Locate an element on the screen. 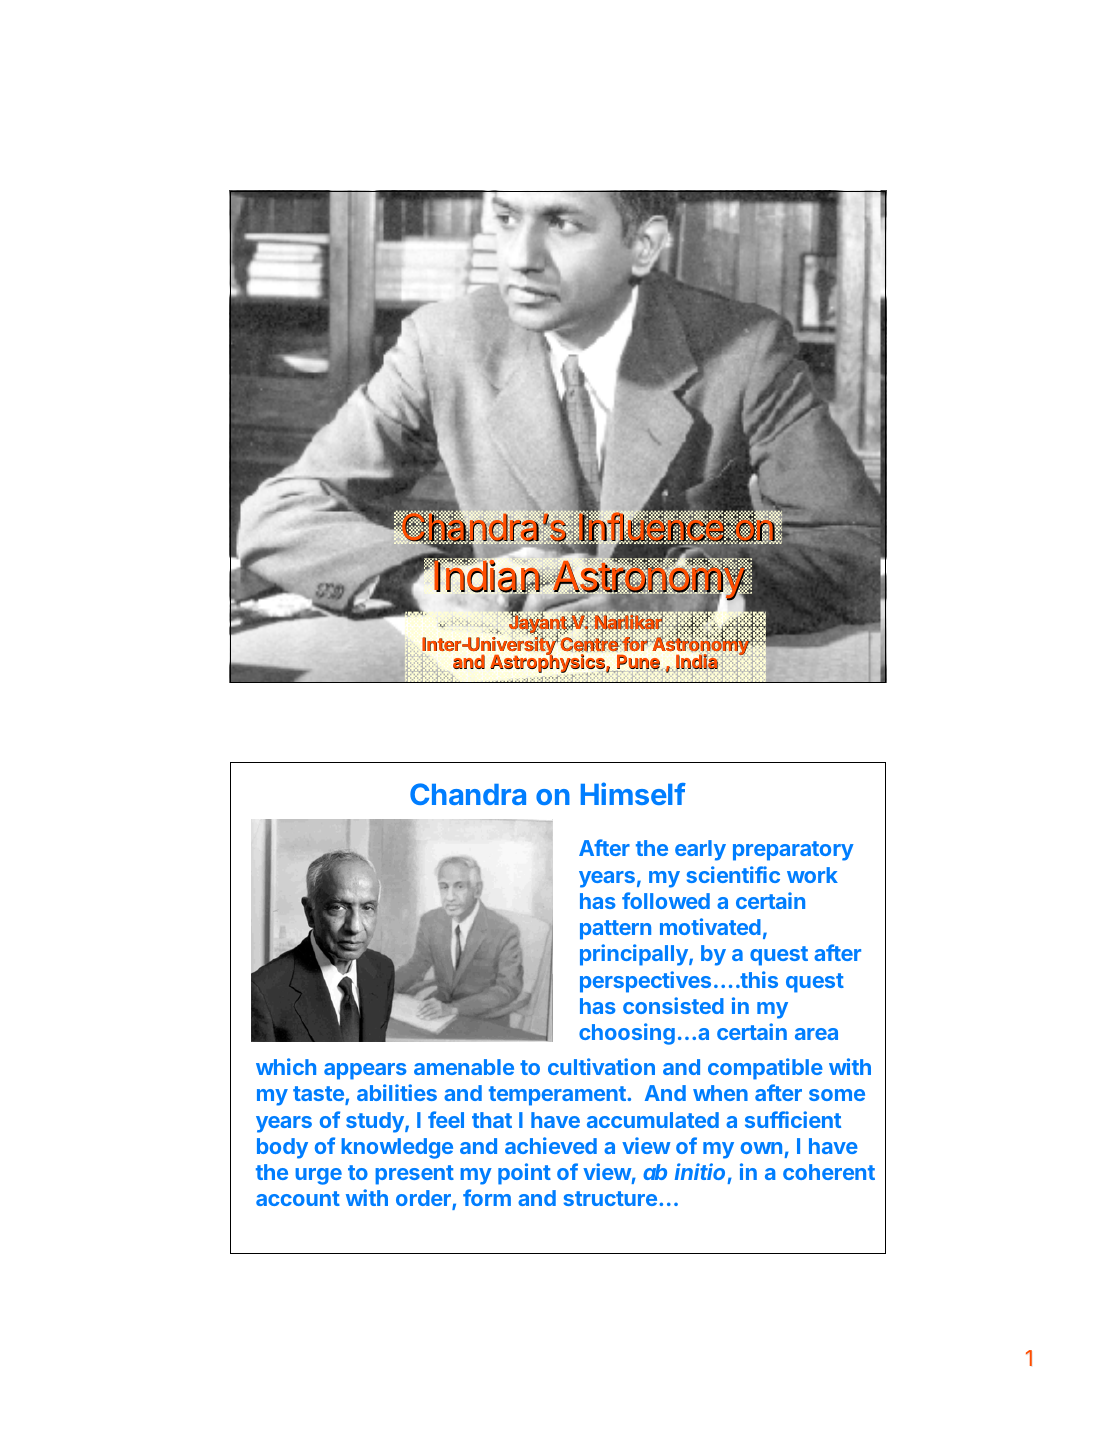 Image resolution: width=1116 pixels, height=1444 pixels. compatible is located at coordinates (765, 1069).
